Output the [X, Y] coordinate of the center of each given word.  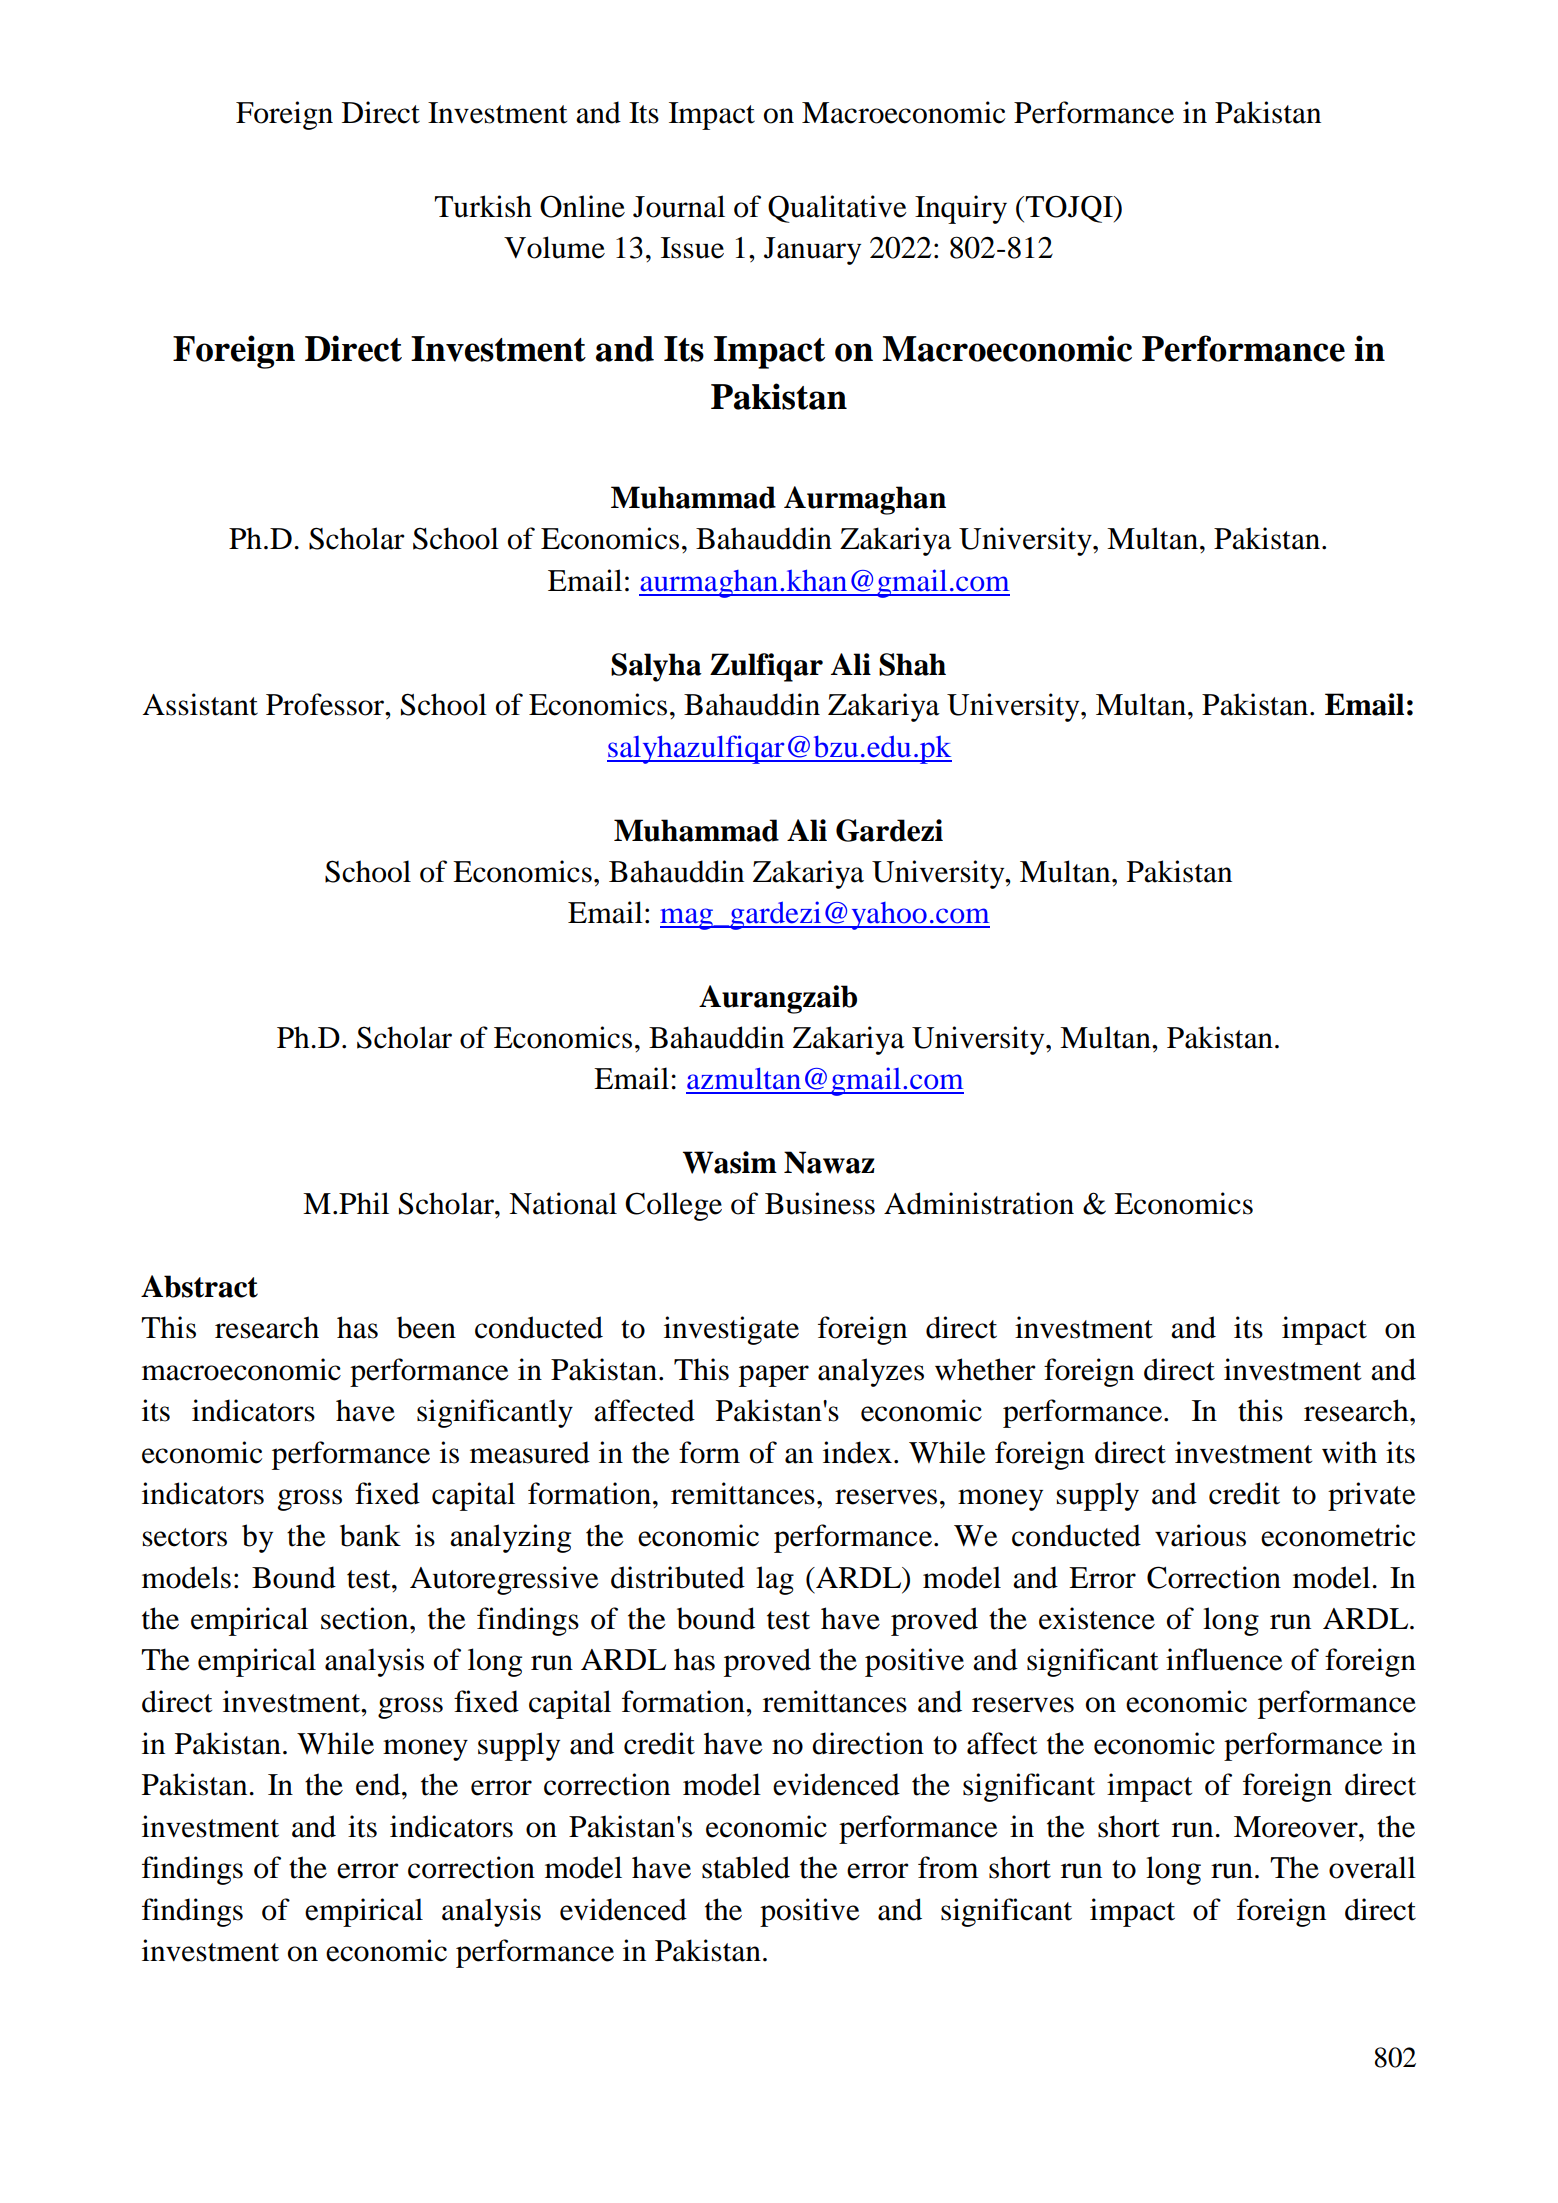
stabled [746, 1867]
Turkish [483, 206]
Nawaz [829, 1162]
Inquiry [961, 209]
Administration [979, 1203]
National [563, 1203]
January [812, 251]
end [379, 1784]
